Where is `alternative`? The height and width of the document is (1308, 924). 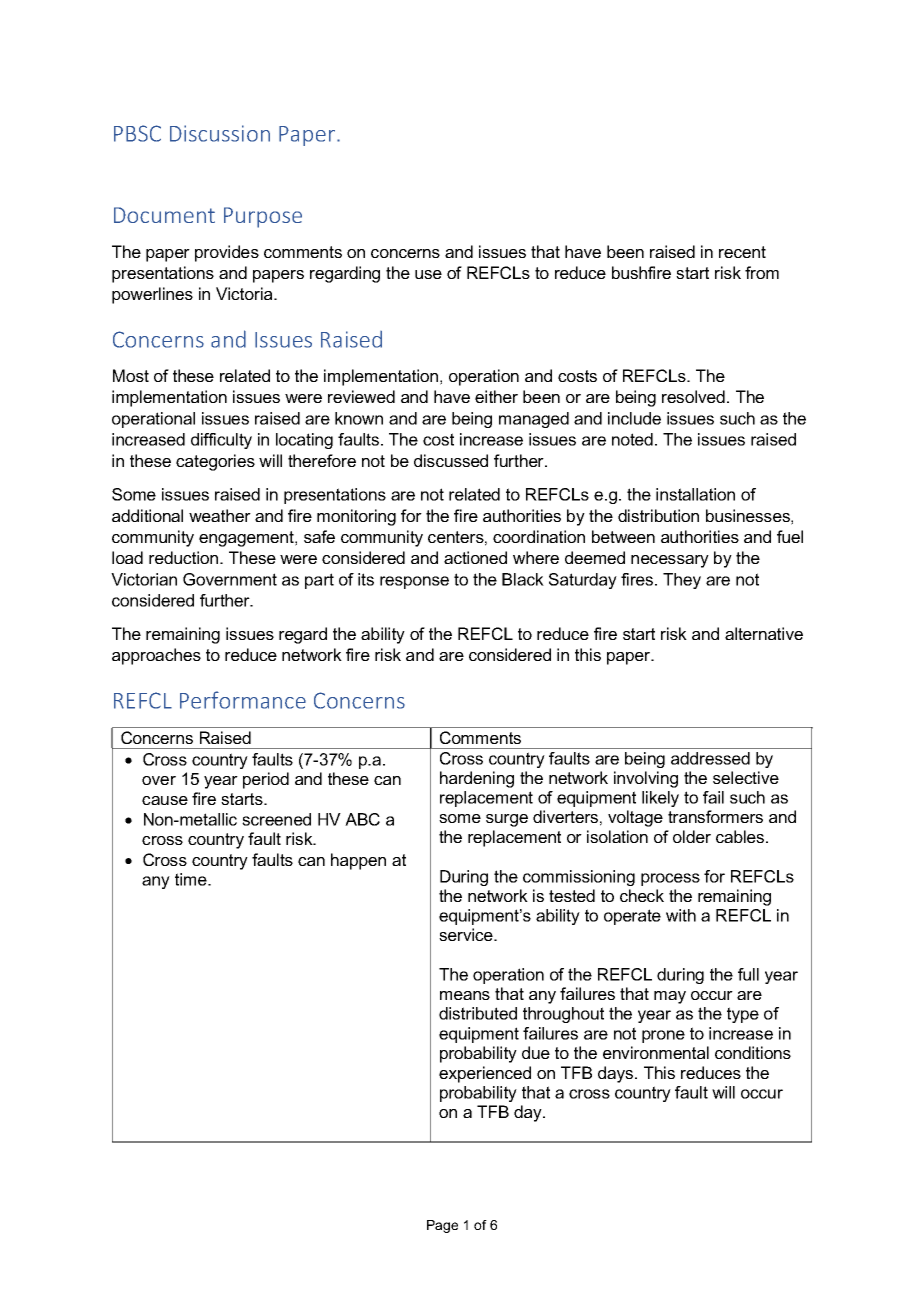 alternative is located at coordinates (764, 633).
